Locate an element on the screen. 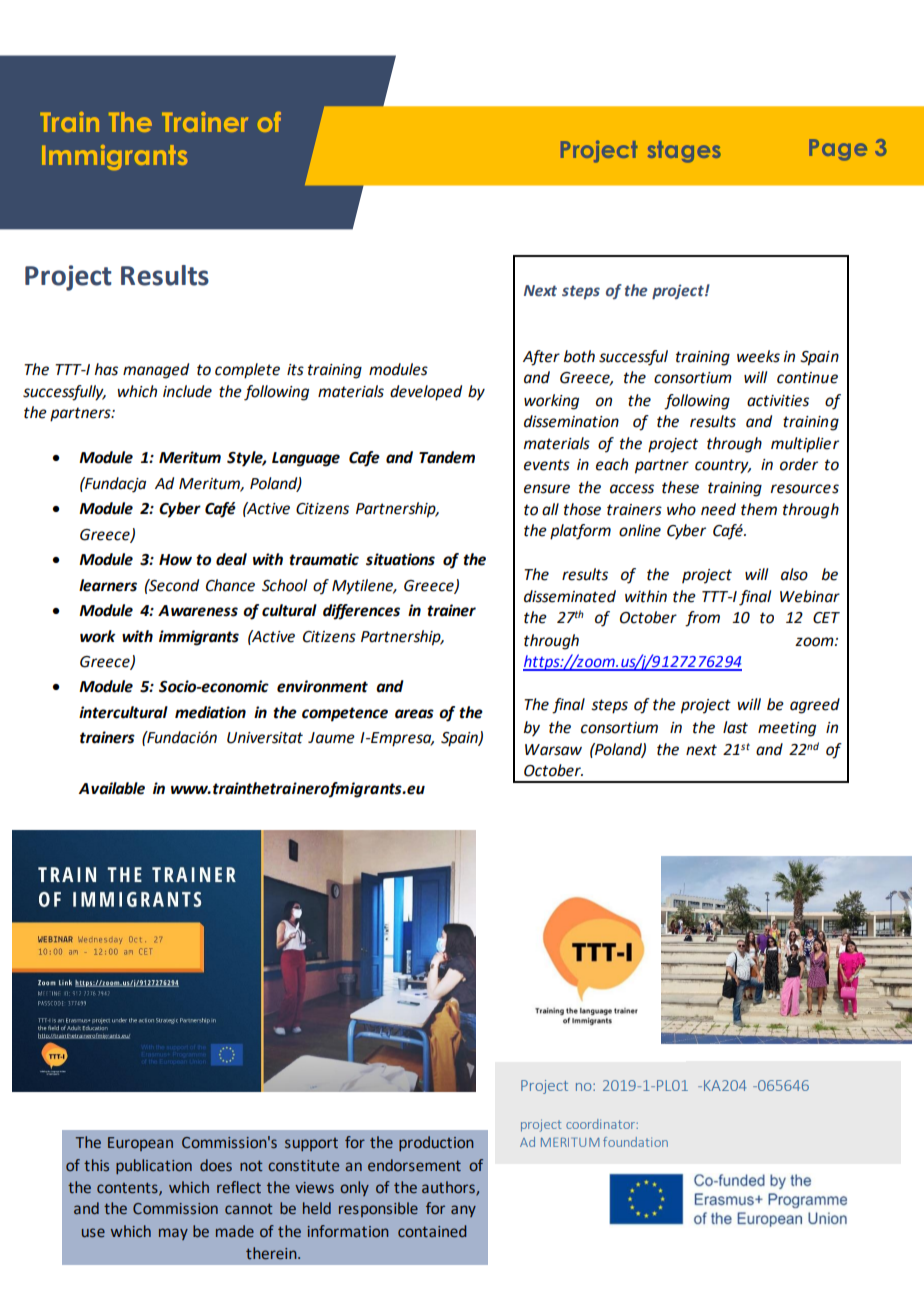  areas is located at coordinates (414, 714).
